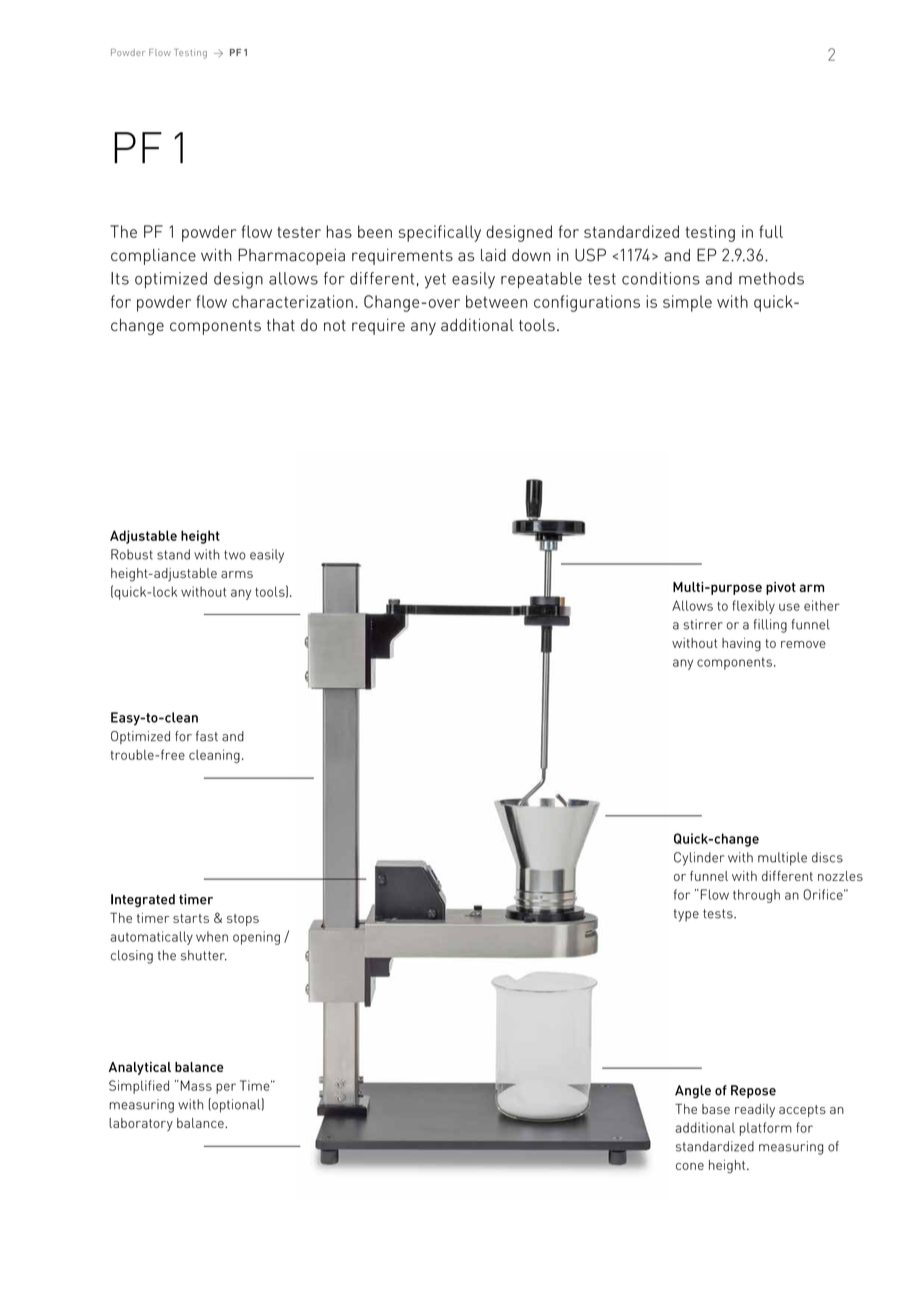  I want to click on pivot, so click(781, 588).
